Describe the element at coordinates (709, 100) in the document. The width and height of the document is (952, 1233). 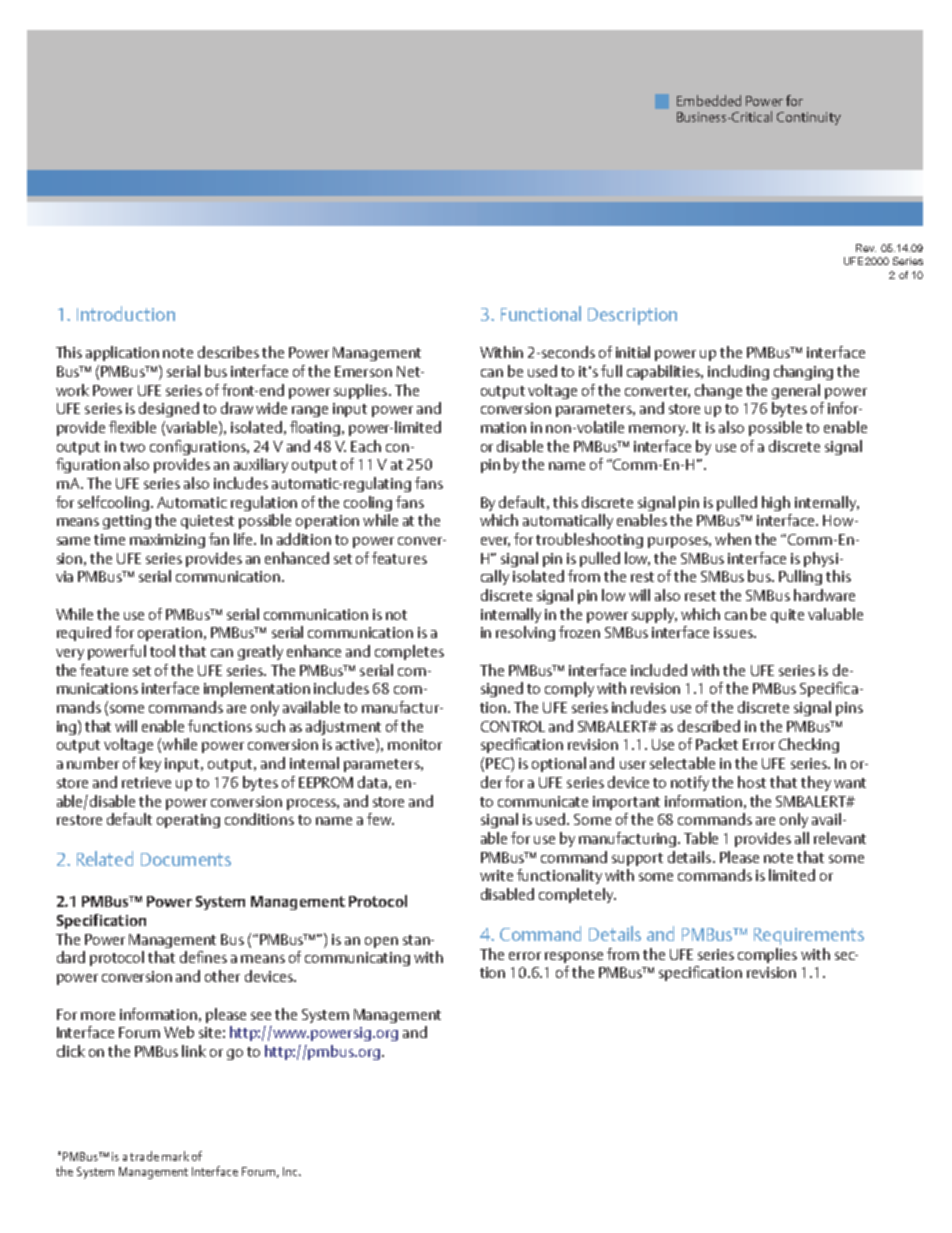
I see `Embedded` at that location.
